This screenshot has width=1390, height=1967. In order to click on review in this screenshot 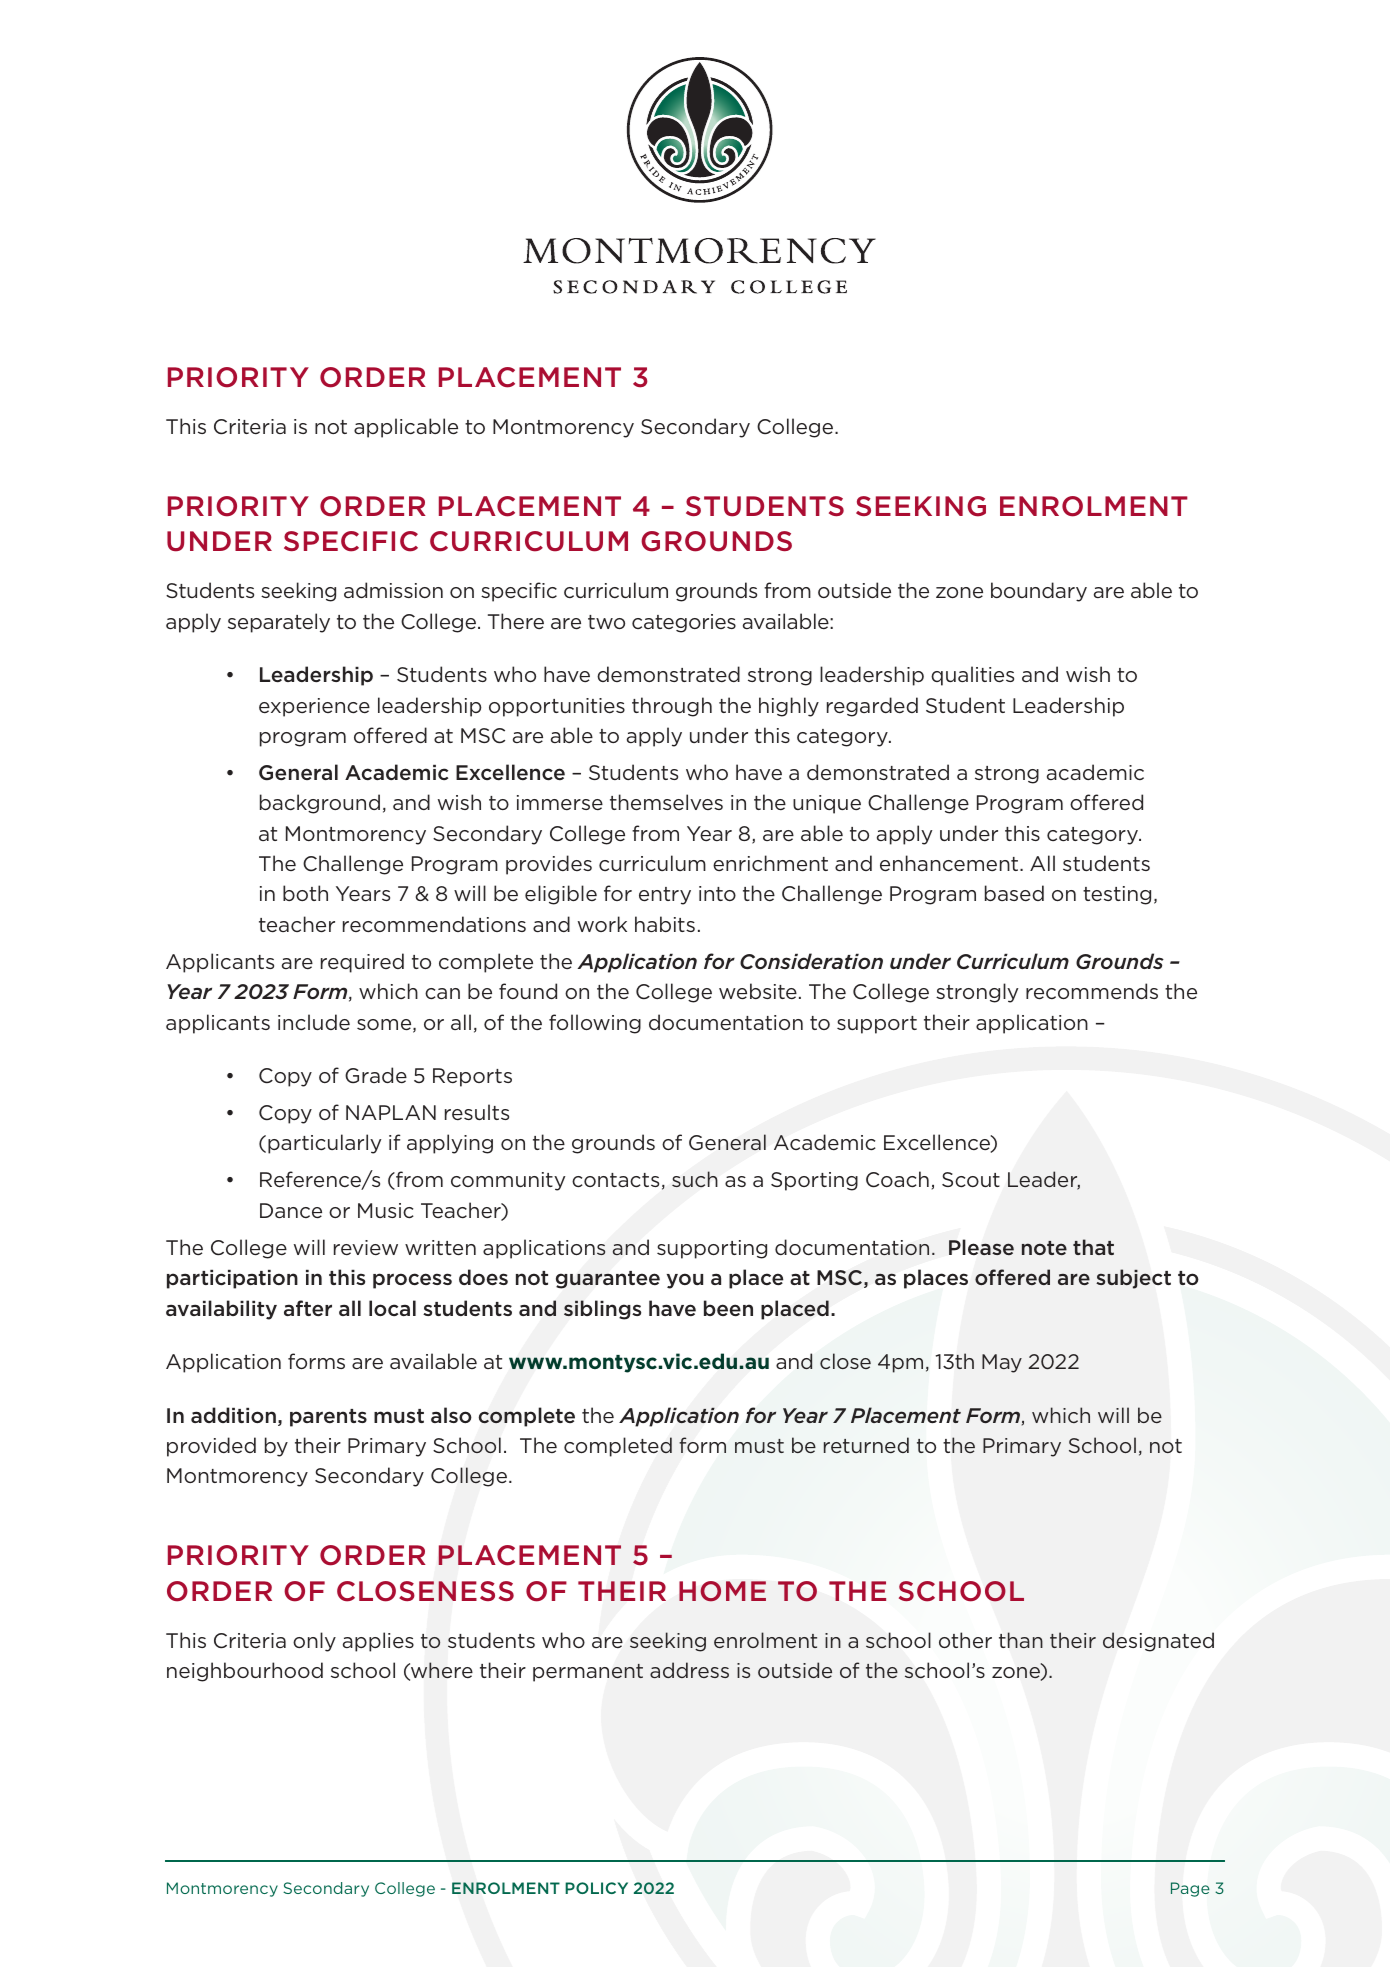, I will do `click(366, 1247)`.
